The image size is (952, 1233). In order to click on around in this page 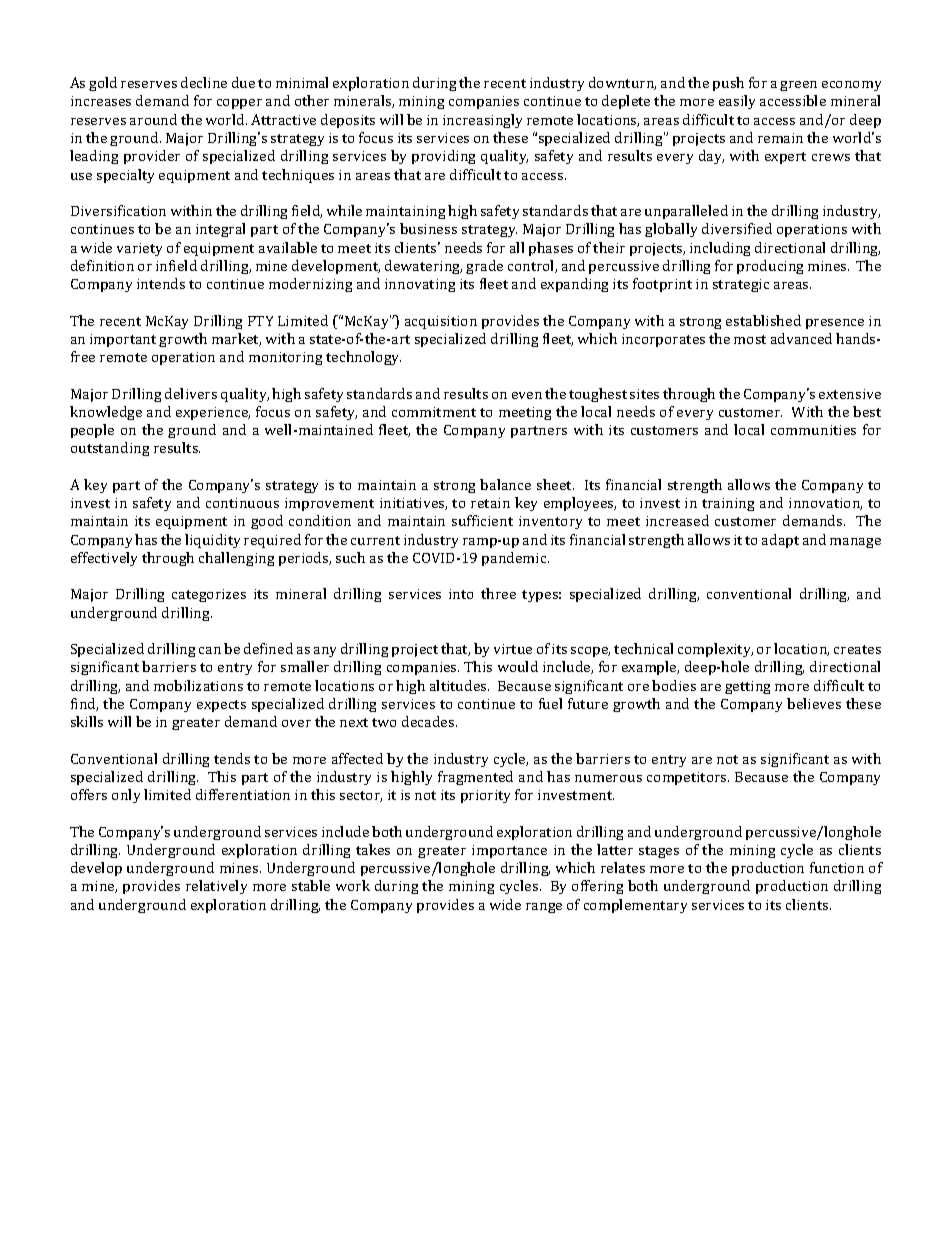, I will do `click(153, 119)`.
